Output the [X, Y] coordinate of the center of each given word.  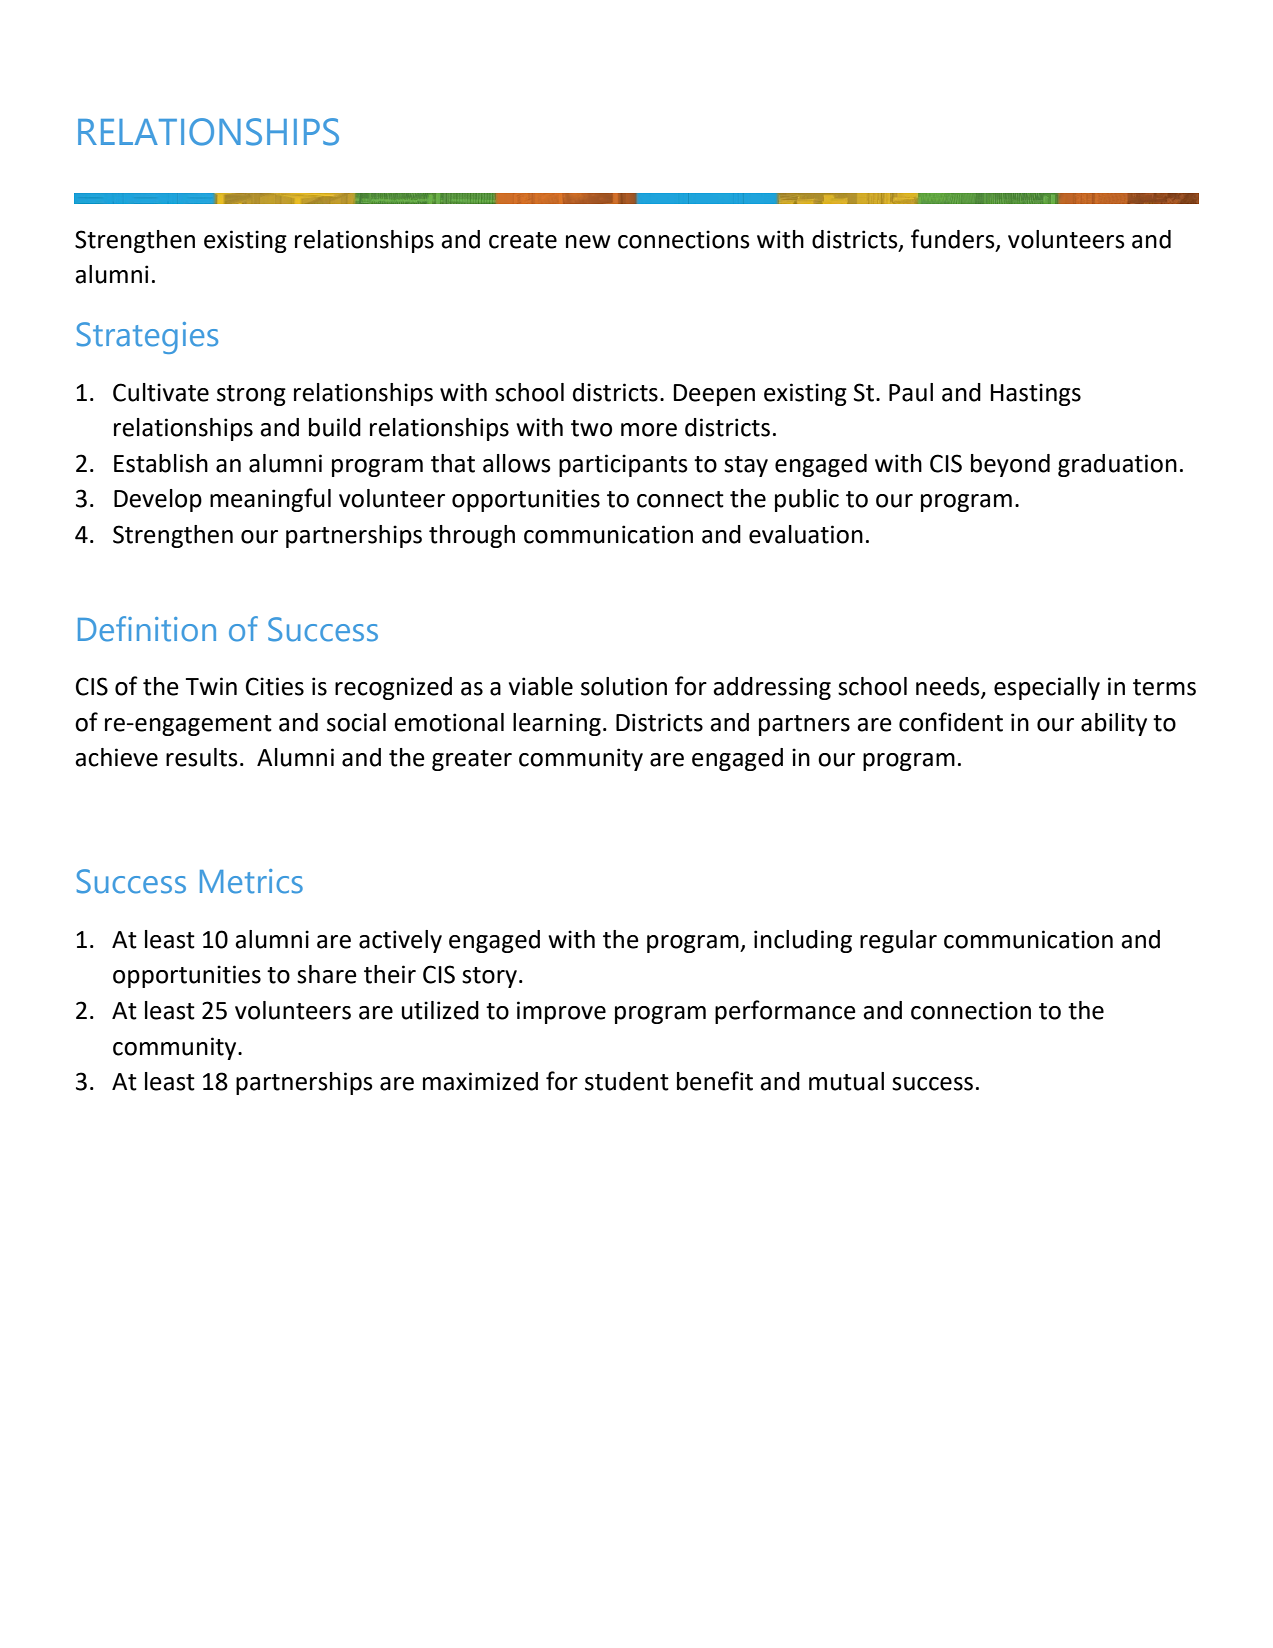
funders [954, 240]
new [588, 242]
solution [624, 686]
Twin [211, 686]
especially [1047, 688]
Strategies [147, 338]
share [327, 974]
